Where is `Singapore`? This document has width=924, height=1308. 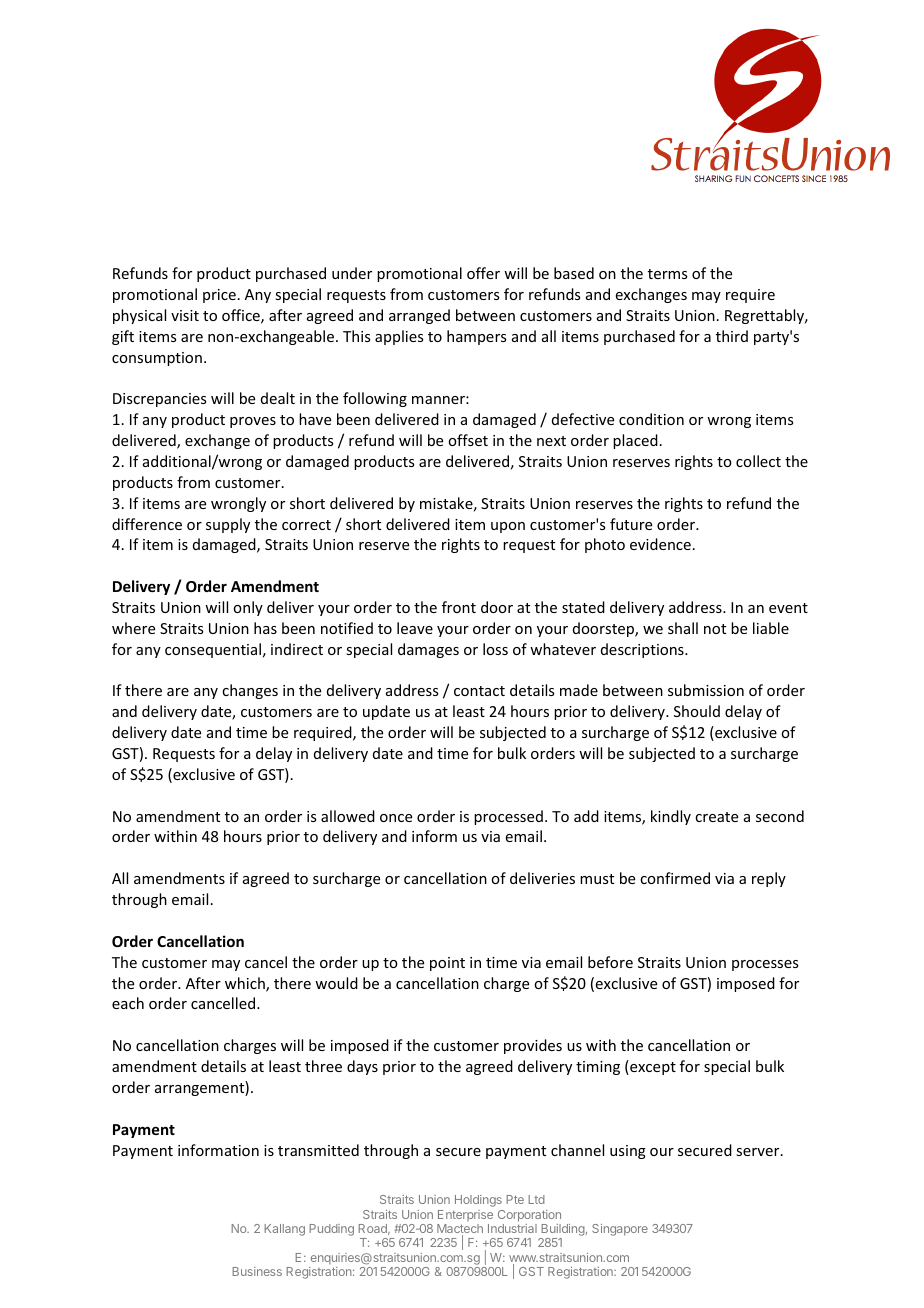 Singapore is located at coordinates (620, 1230).
